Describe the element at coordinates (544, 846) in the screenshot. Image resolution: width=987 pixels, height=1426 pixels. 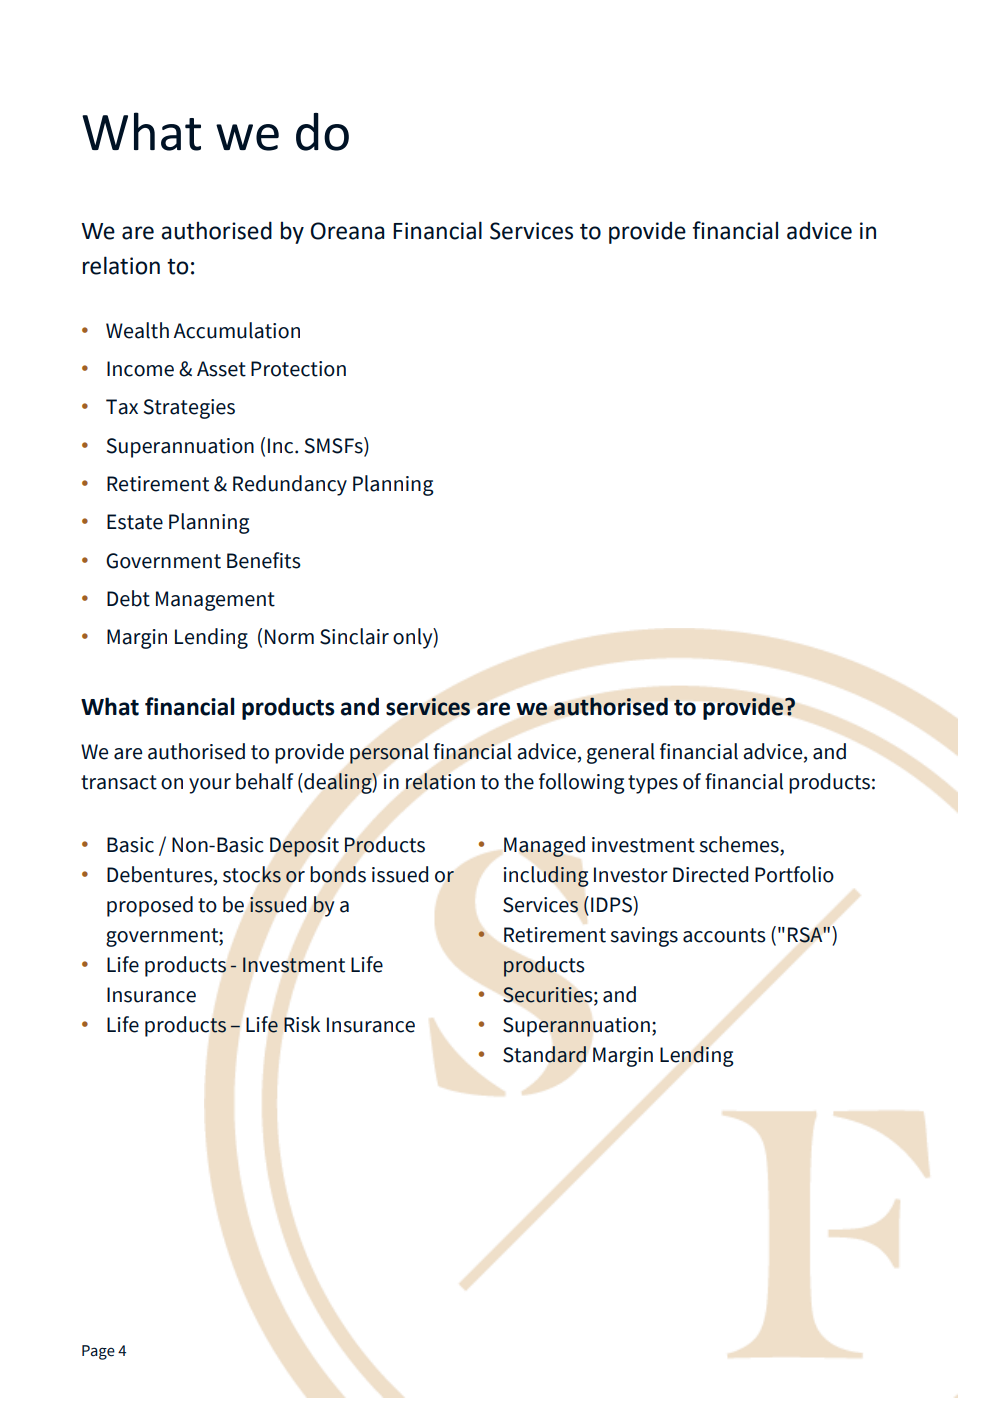
I see `Managed` at that location.
